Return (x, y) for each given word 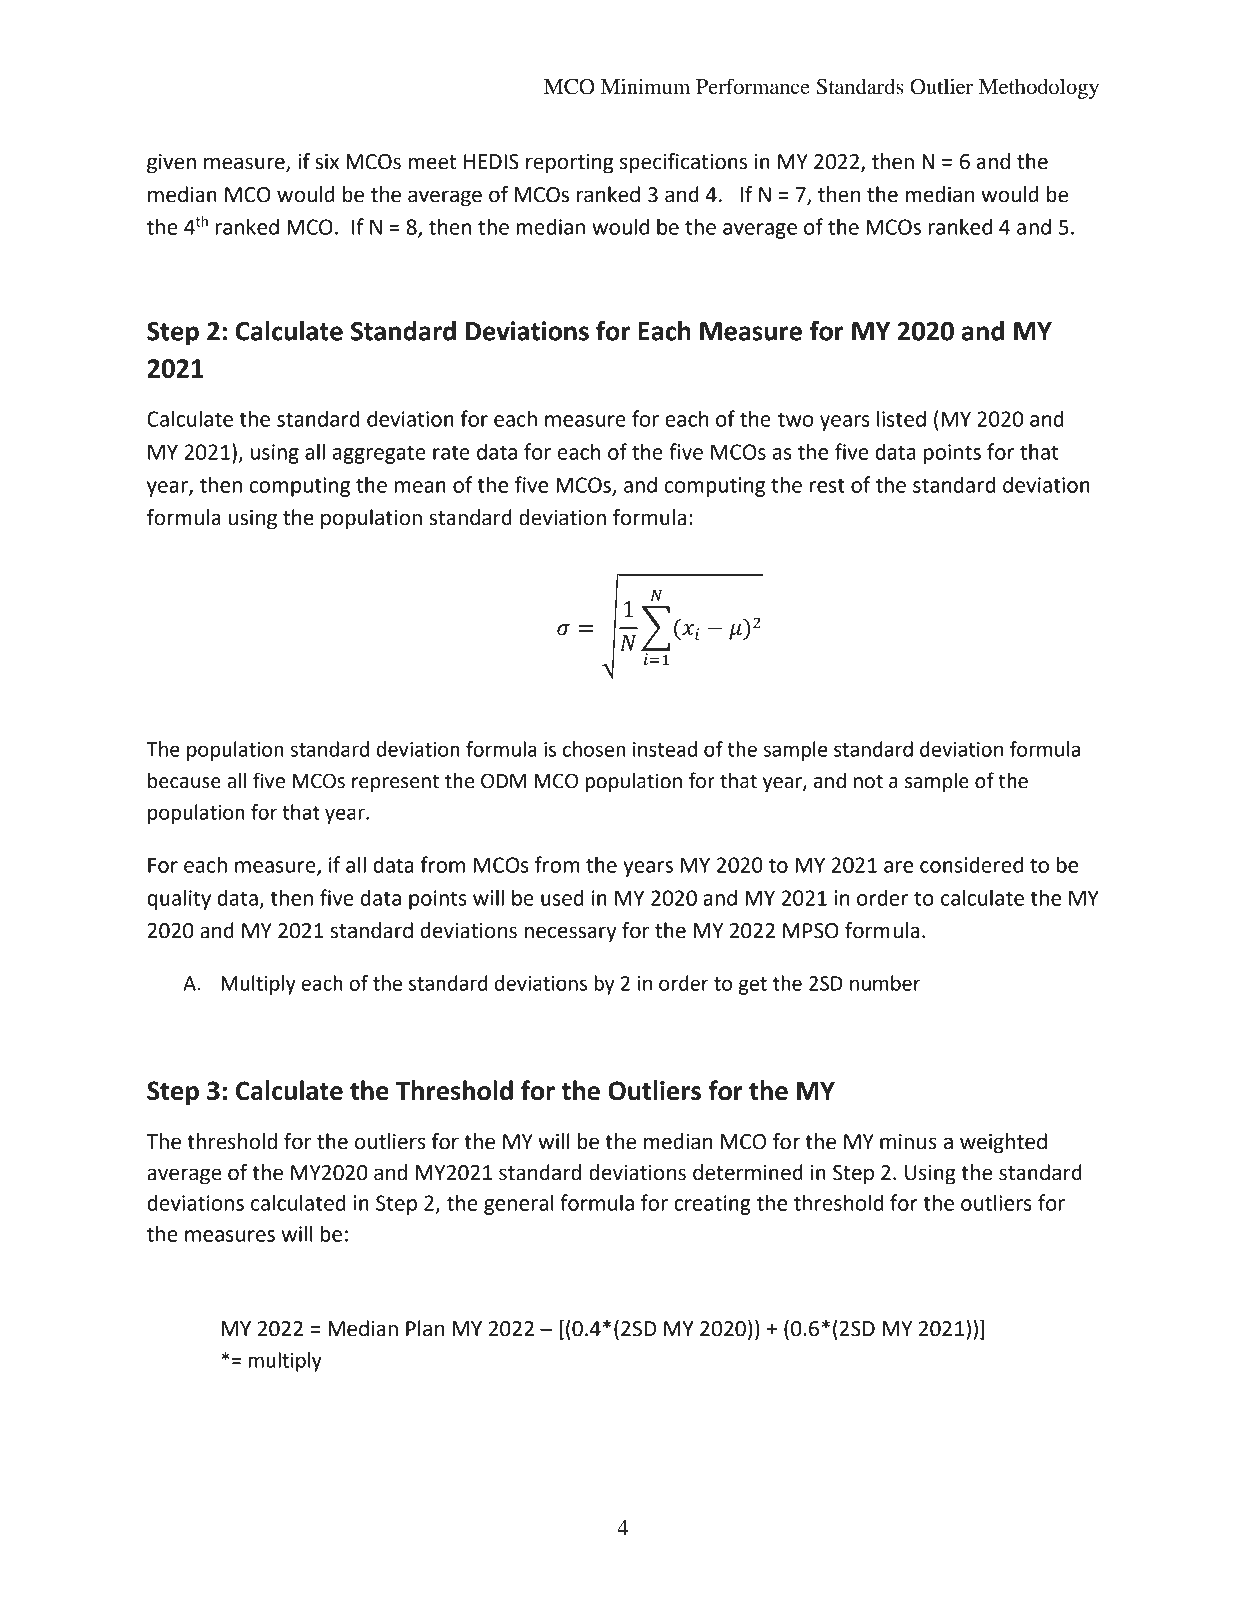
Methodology (1039, 88)
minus (908, 1142)
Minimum (645, 86)
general (519, 1204)
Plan (425, 1328)
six (327, 162)
